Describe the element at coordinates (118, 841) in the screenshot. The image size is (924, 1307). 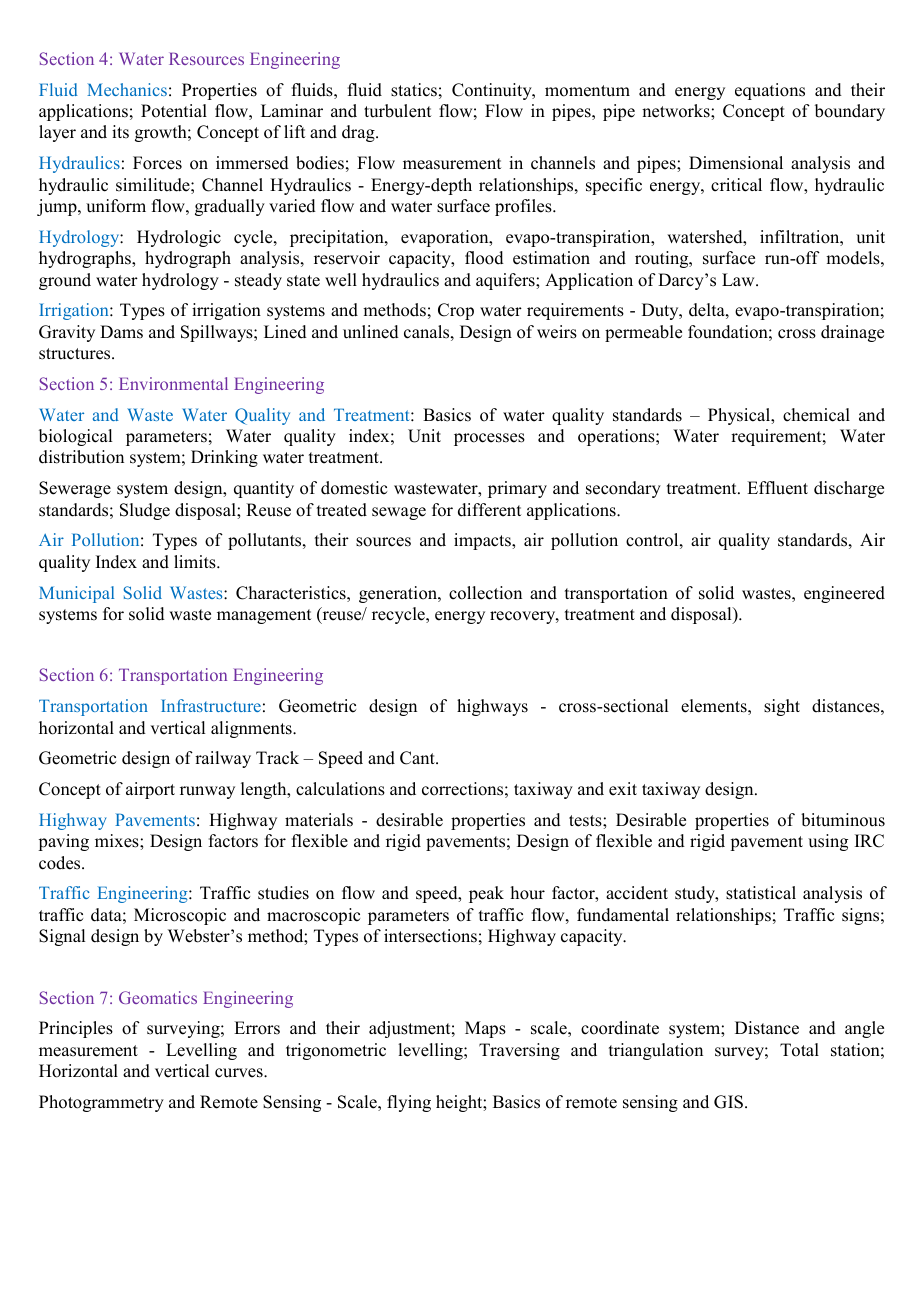
I see `mixes` at that location.
